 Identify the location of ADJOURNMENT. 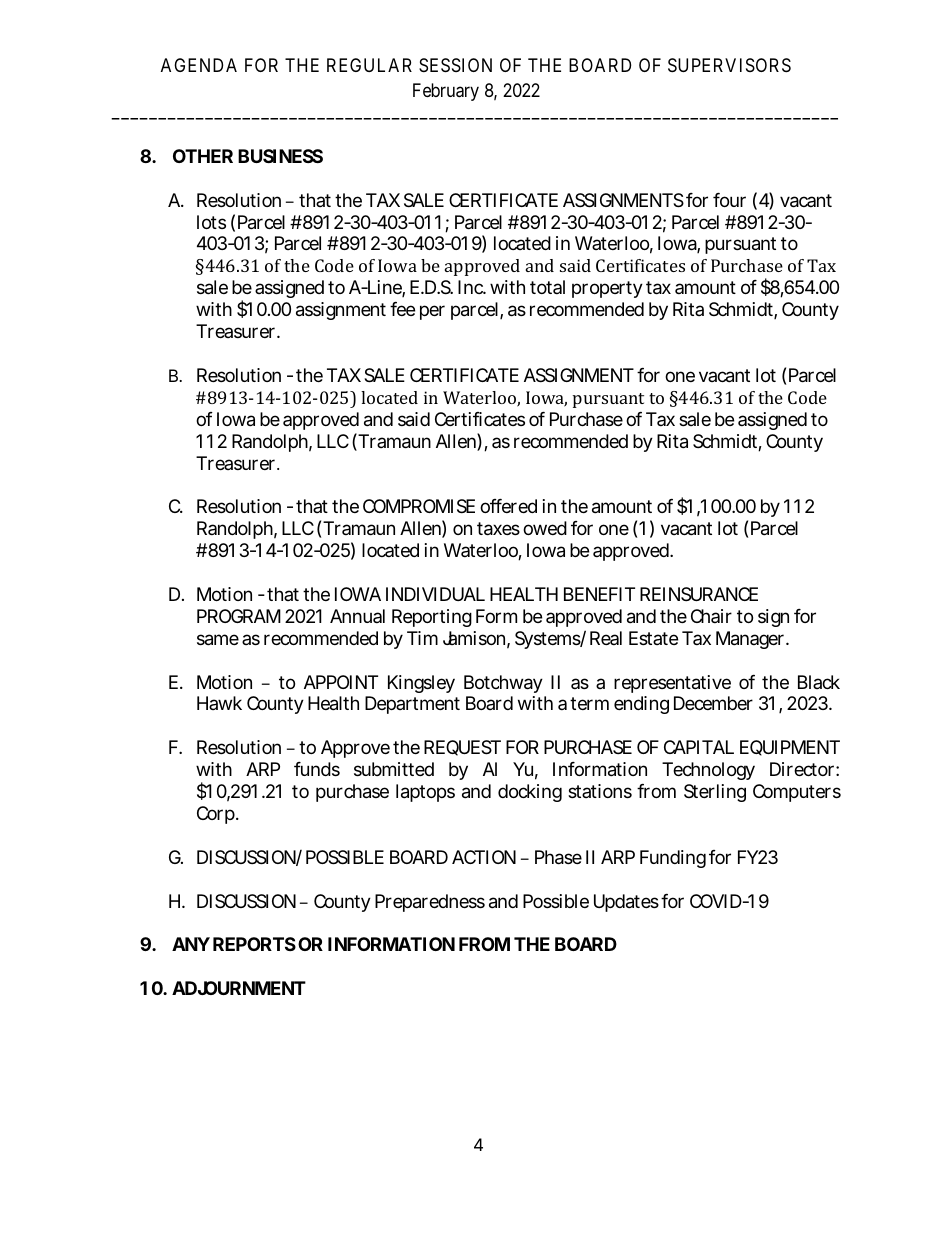
(239, 988).
